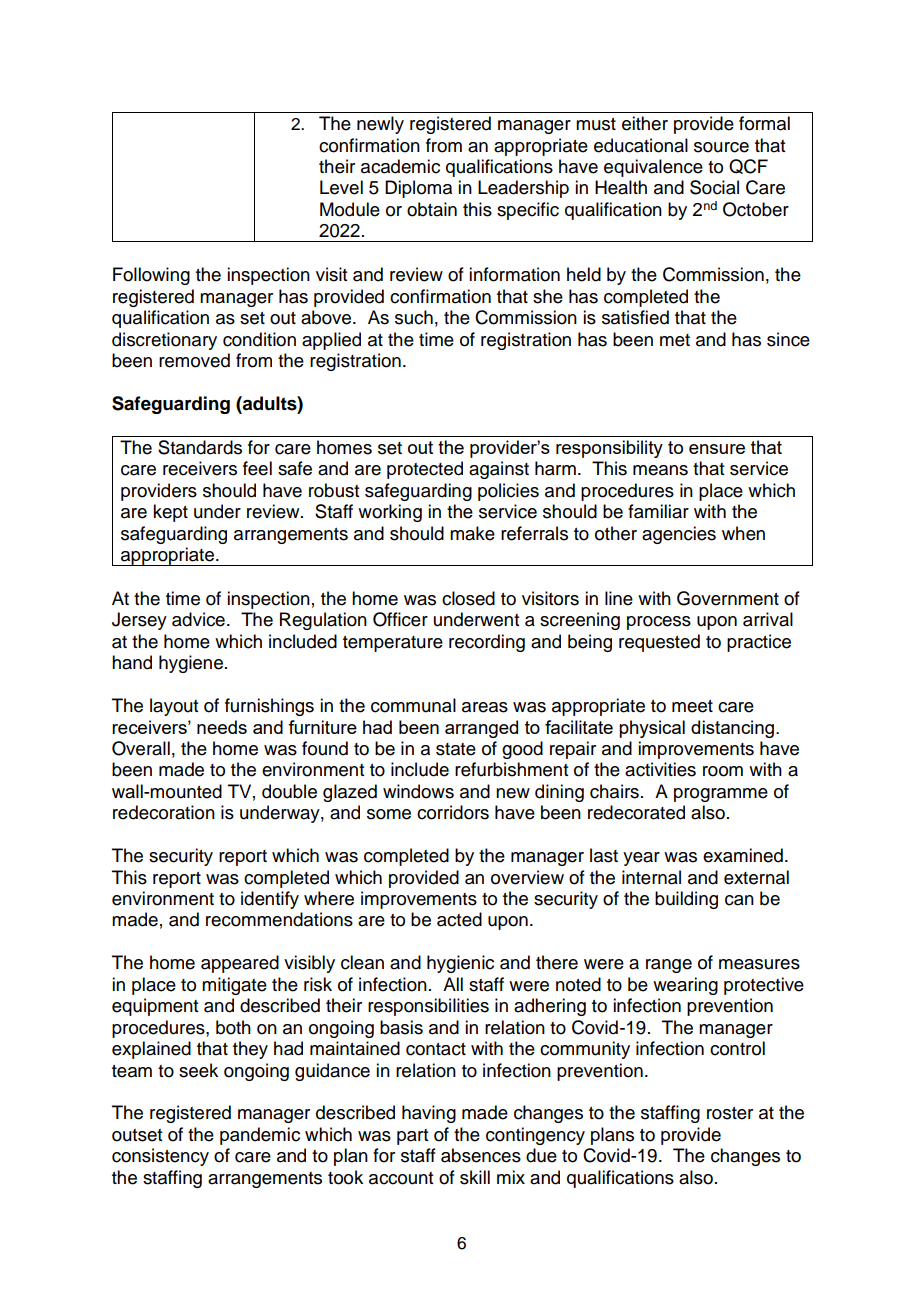 This screenshot has height=1308, width=924. Describe the element at coordinates (418, 189) in the screenshot. I see `Diploma` at that location.
